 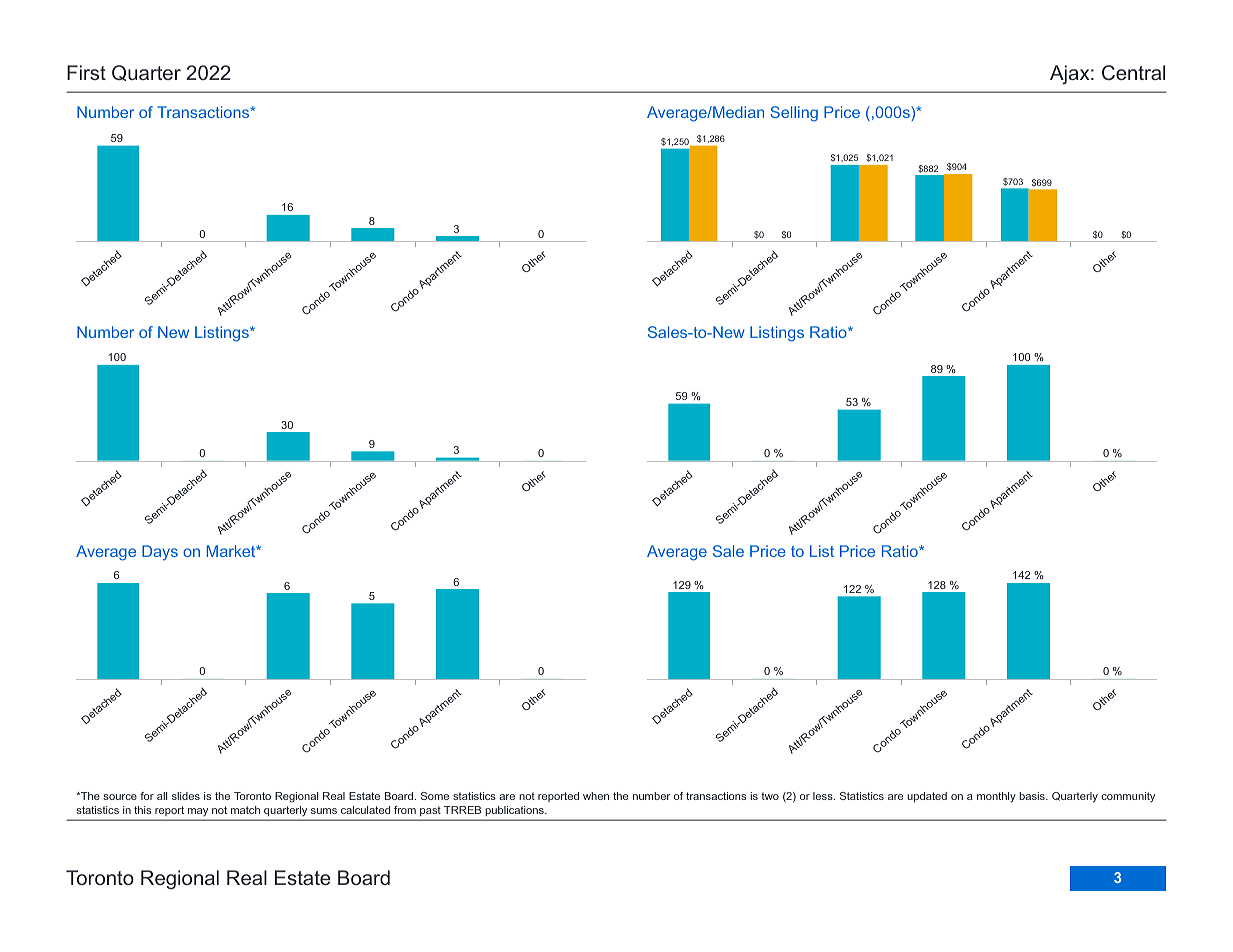 I want to click on when, so click(x=596, y=796).
